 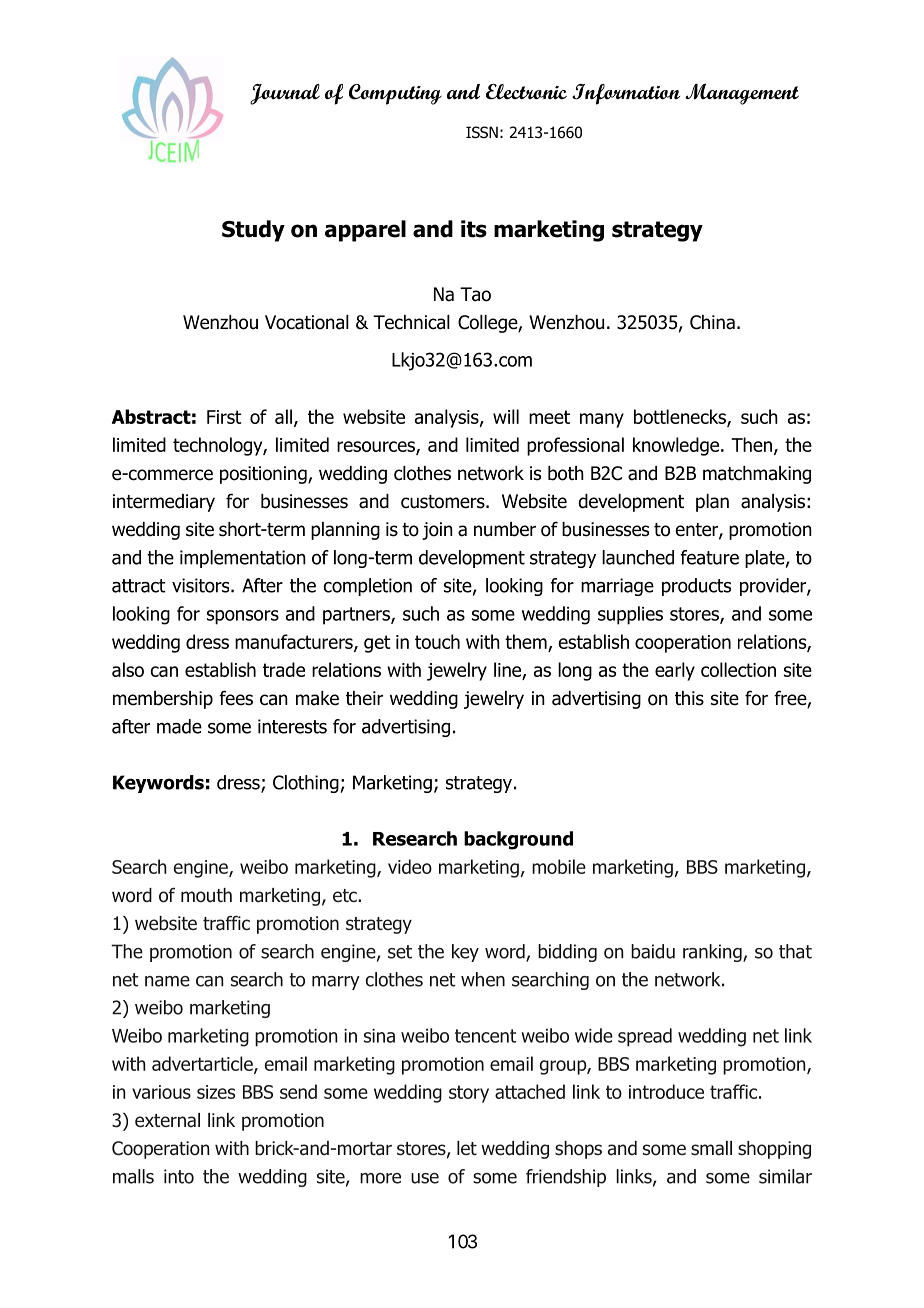 I want to click on ISSN, so click(x=482, y=132).
